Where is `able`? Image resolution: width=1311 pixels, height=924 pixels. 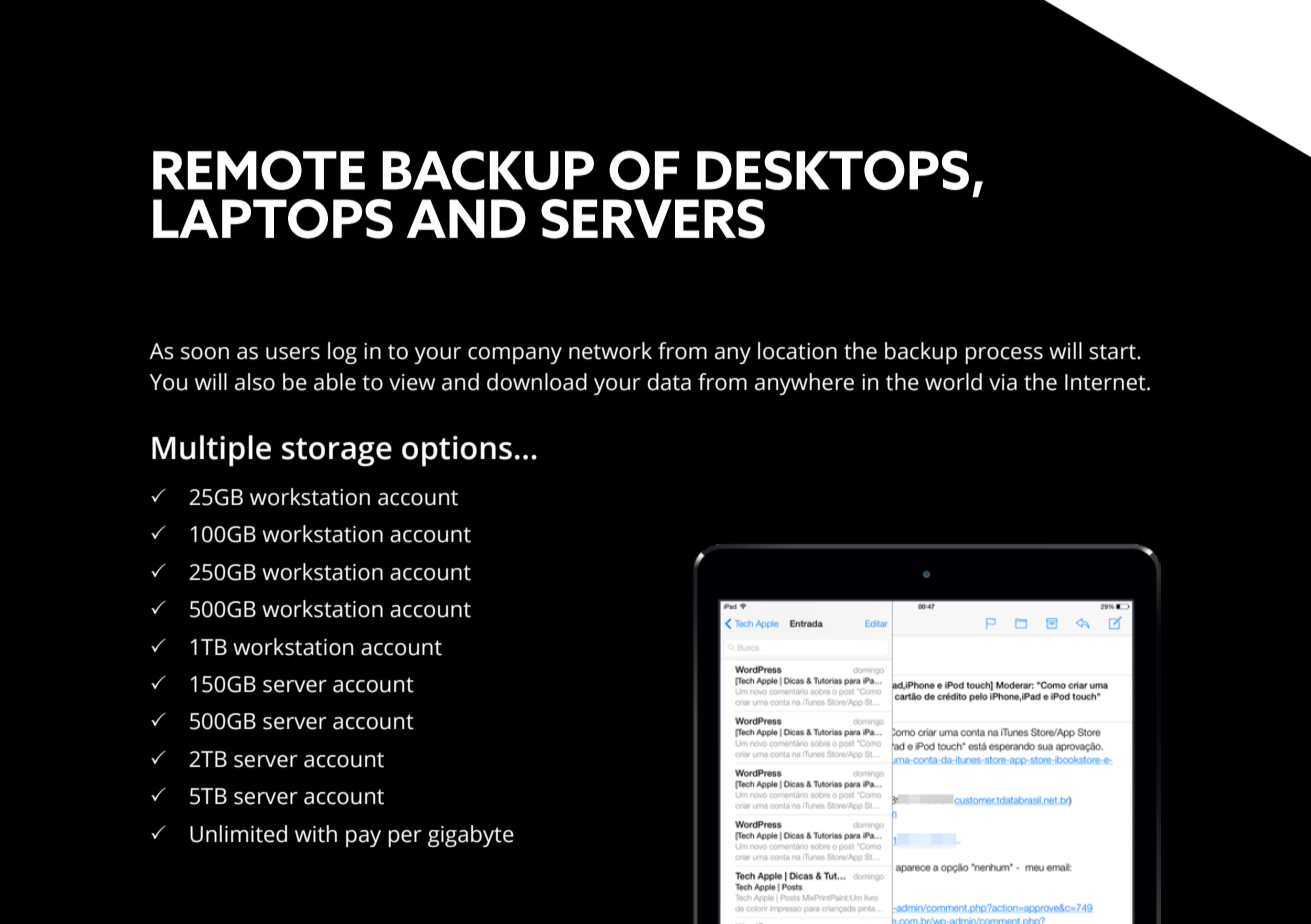
able is located at coordinates (335, 382).
